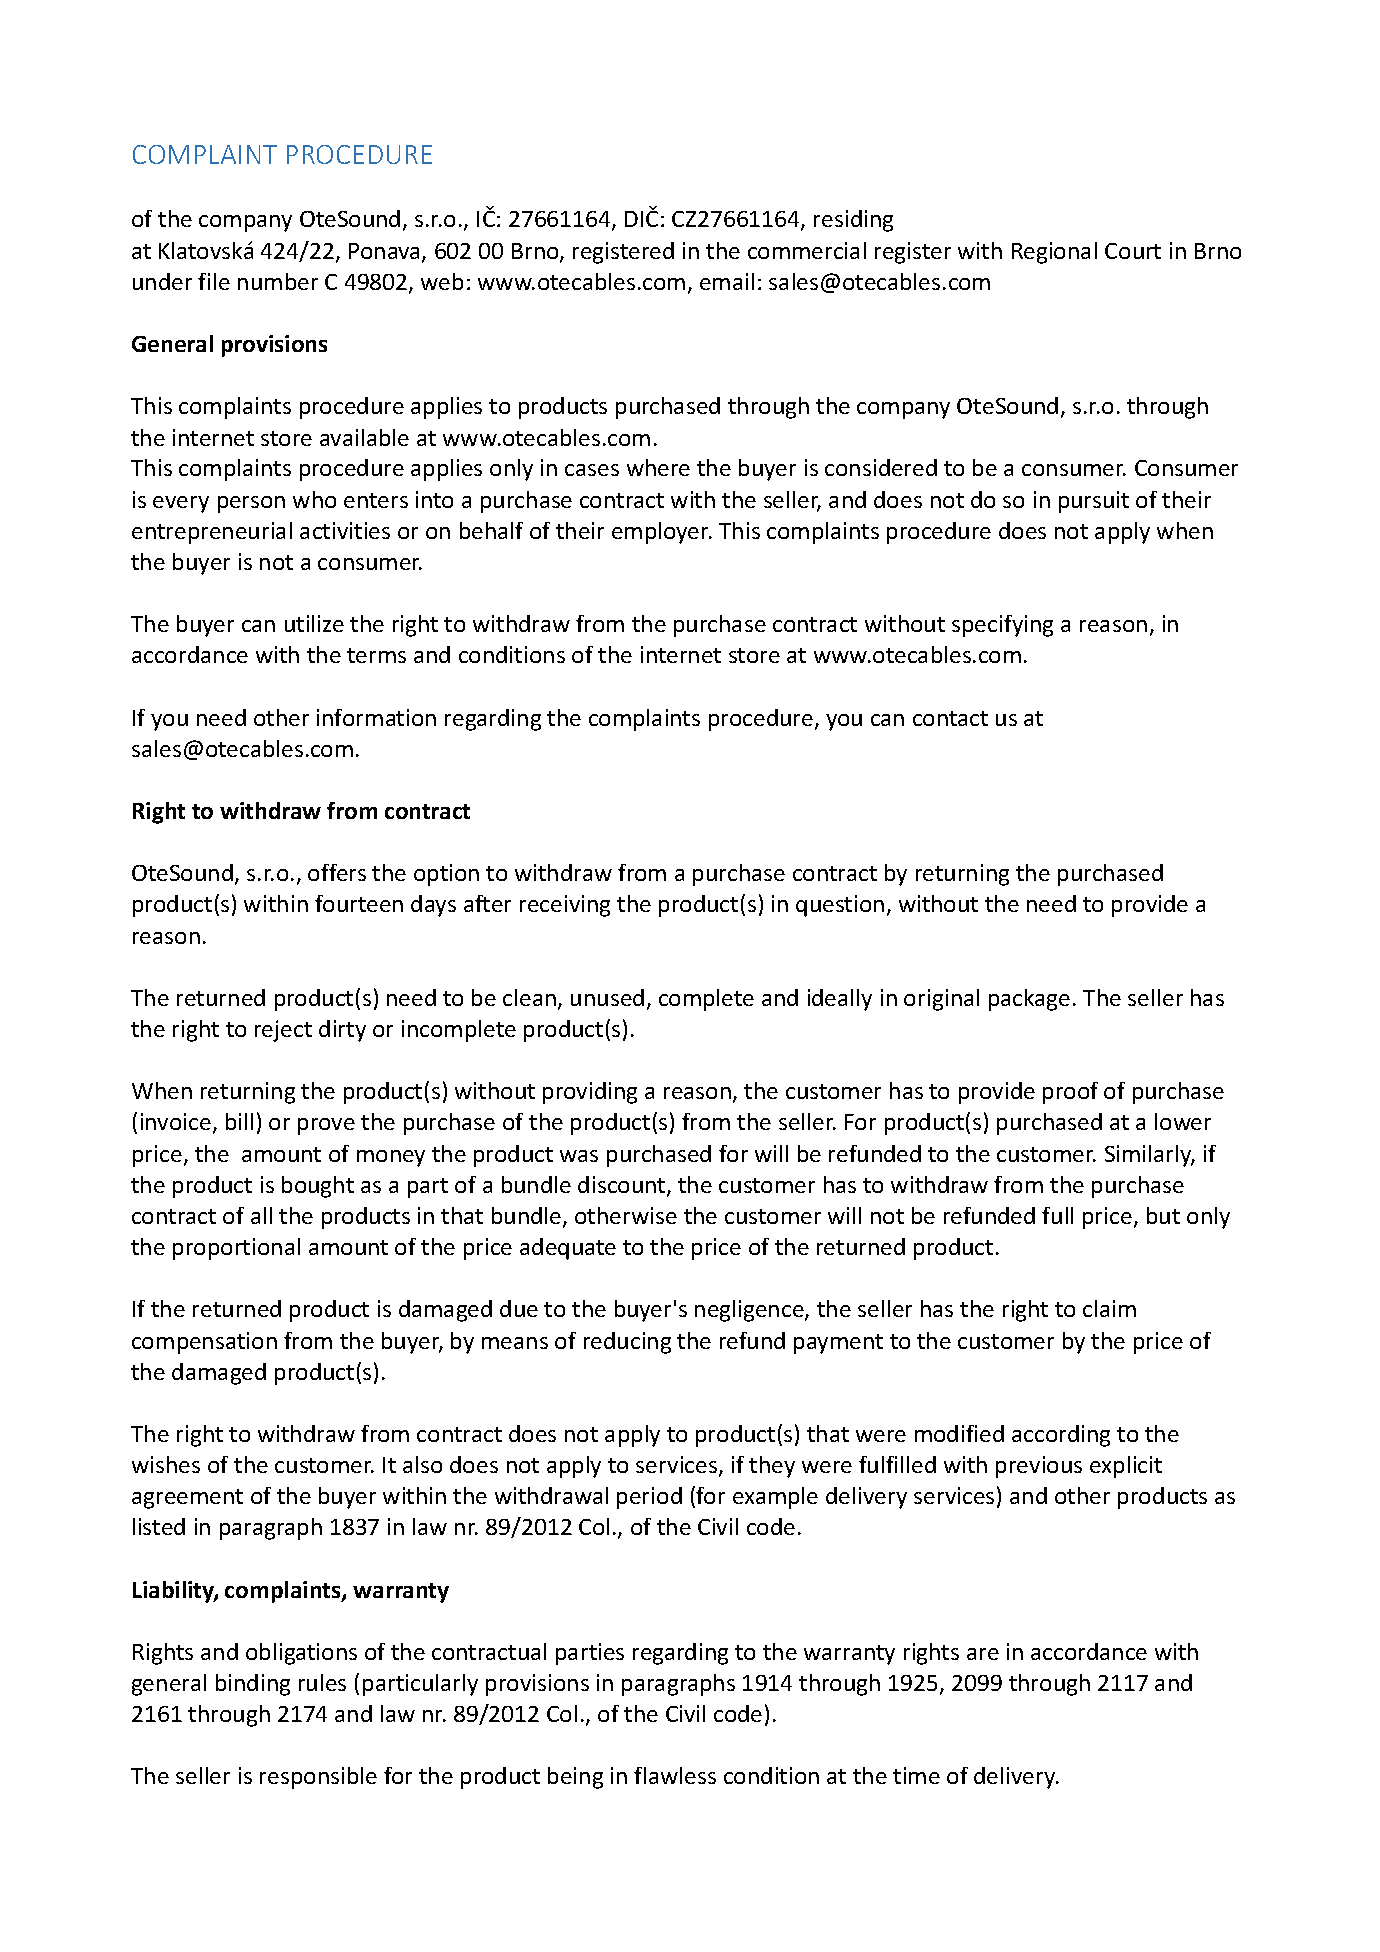  Describe the element at coordinates (337, 872) in the screenshot. I see `offers` at that location.
